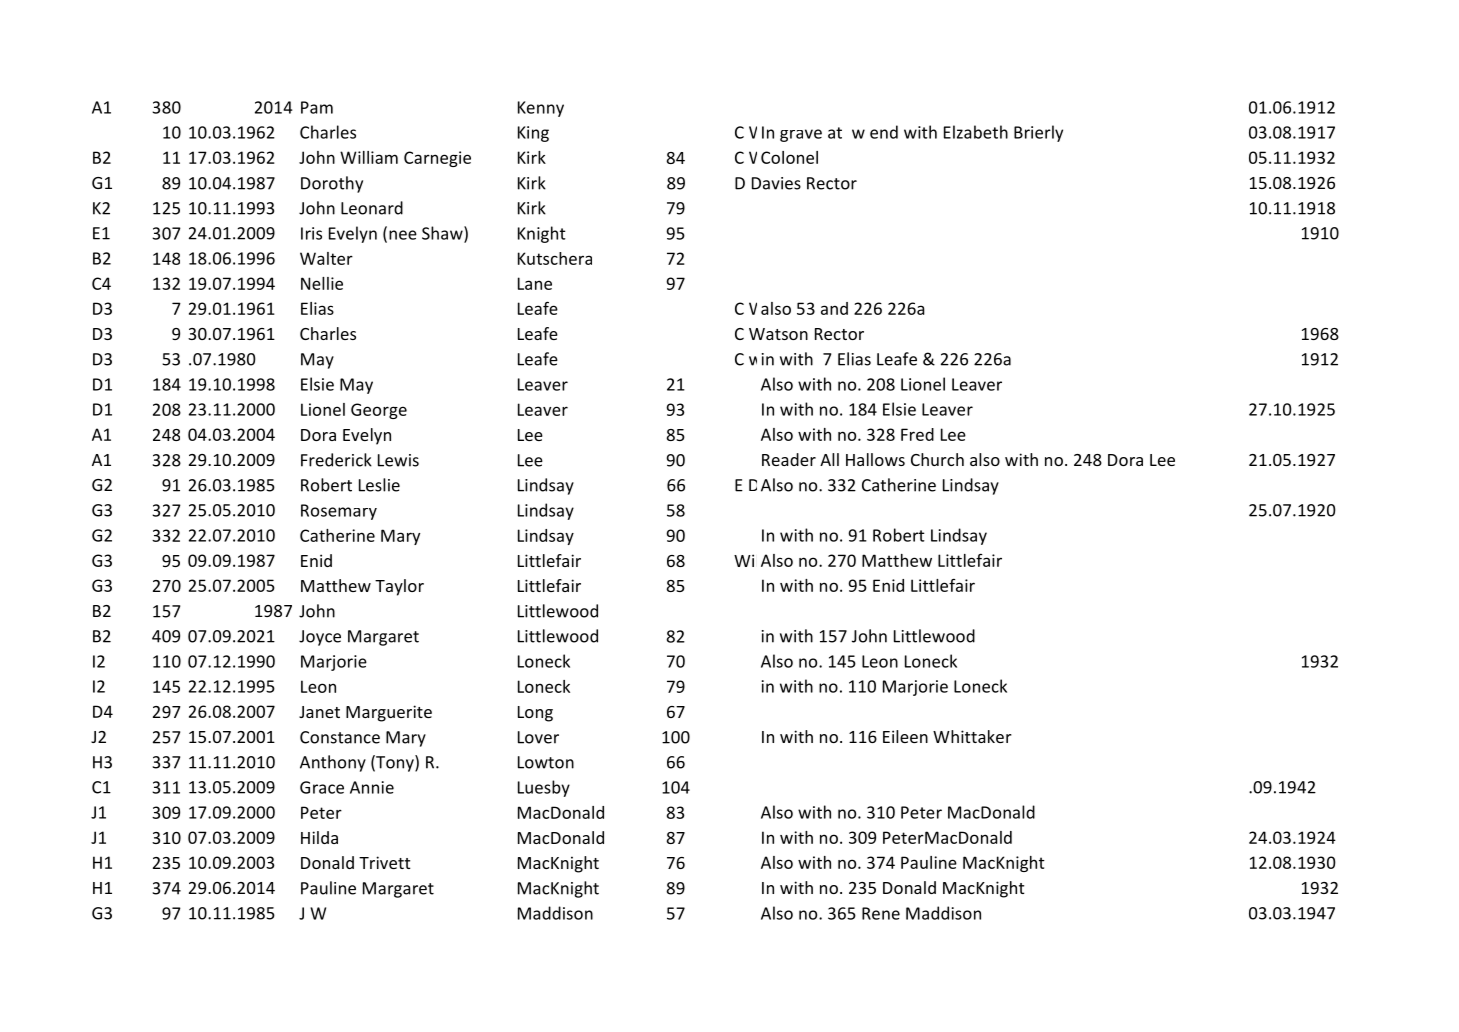  Describe the element at coordinates (369, 157) in the screenshot. I see `William` at that location.
